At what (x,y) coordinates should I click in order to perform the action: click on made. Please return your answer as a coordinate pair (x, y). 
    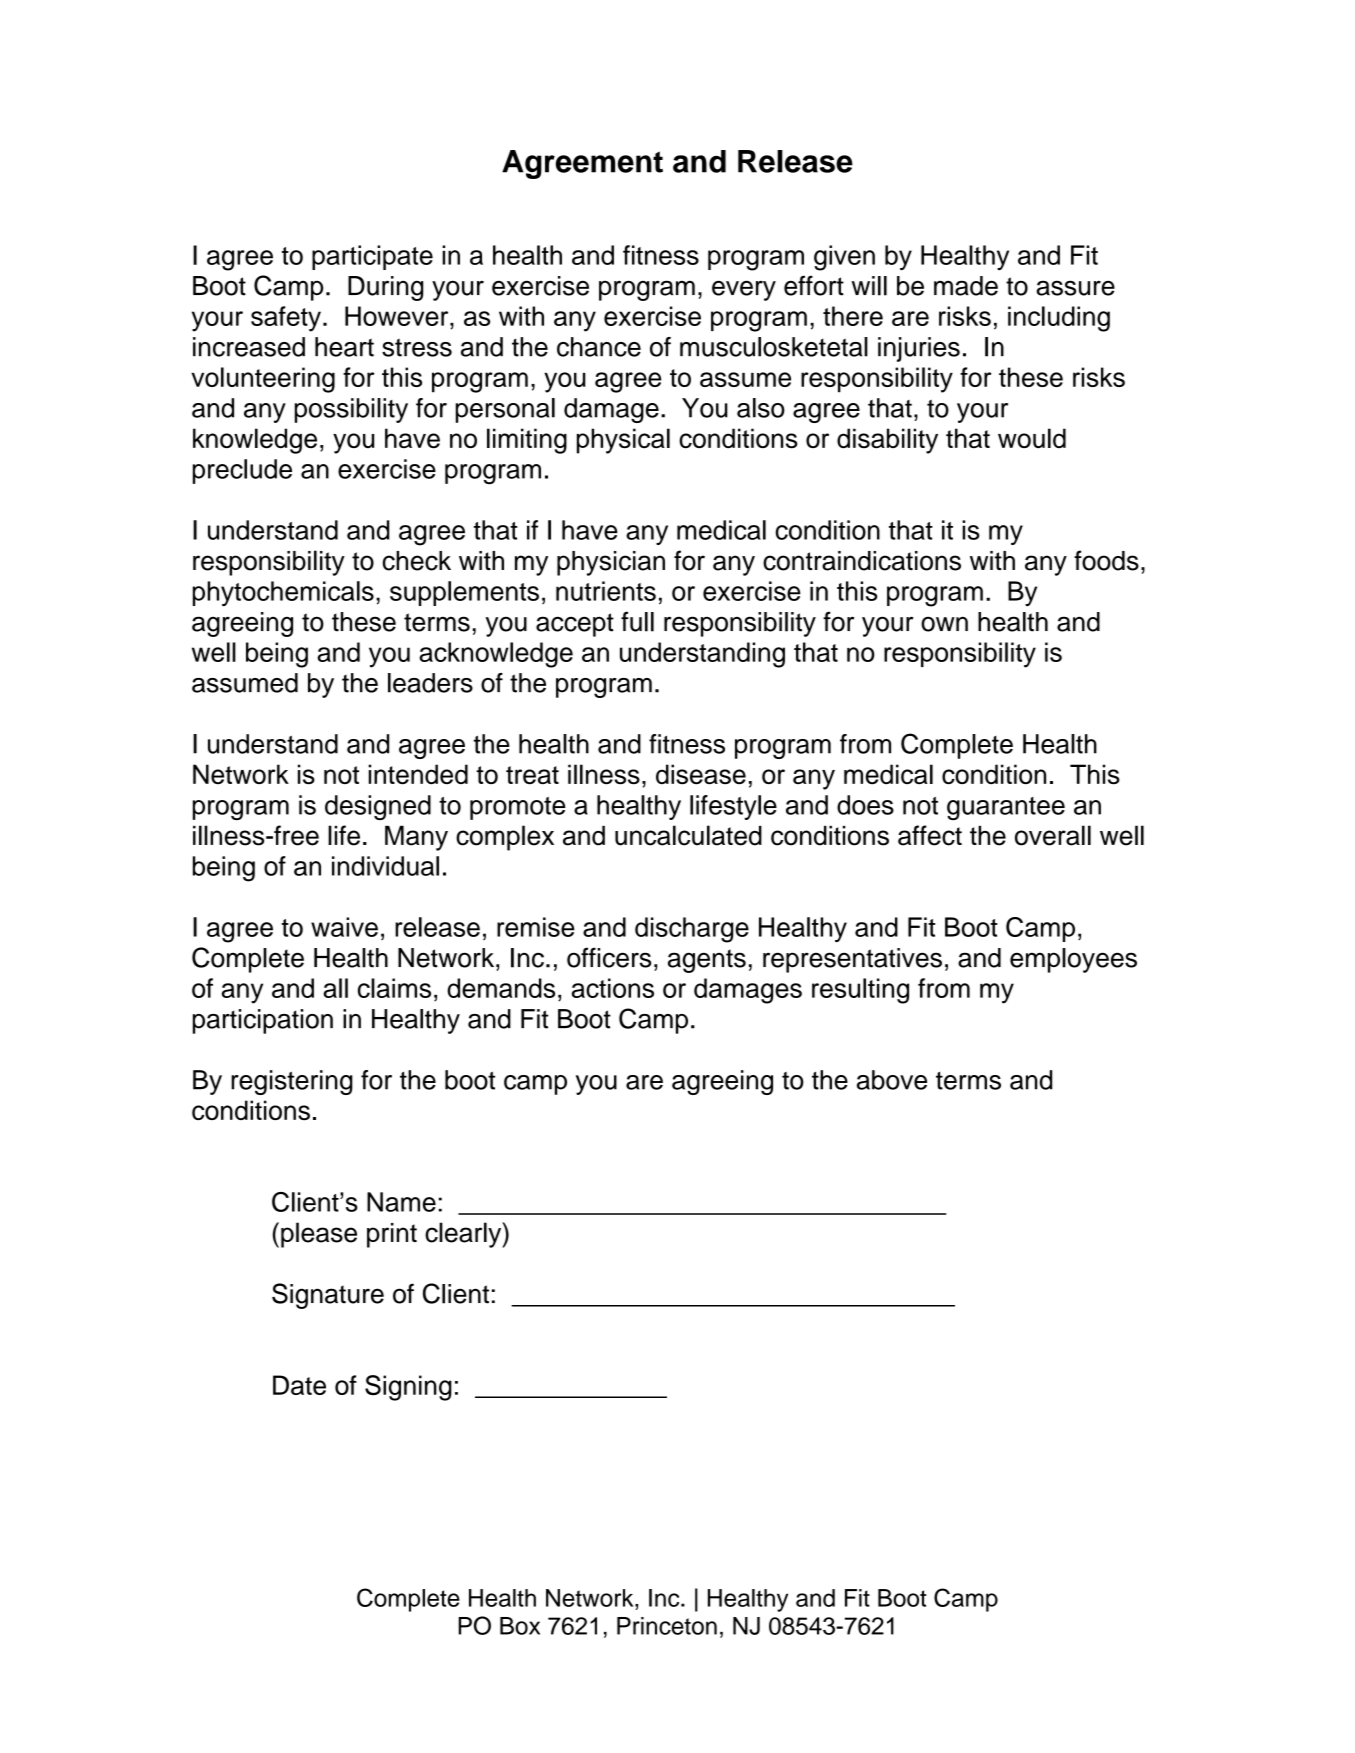
    Looking at the image, I should click on (966, 286).
